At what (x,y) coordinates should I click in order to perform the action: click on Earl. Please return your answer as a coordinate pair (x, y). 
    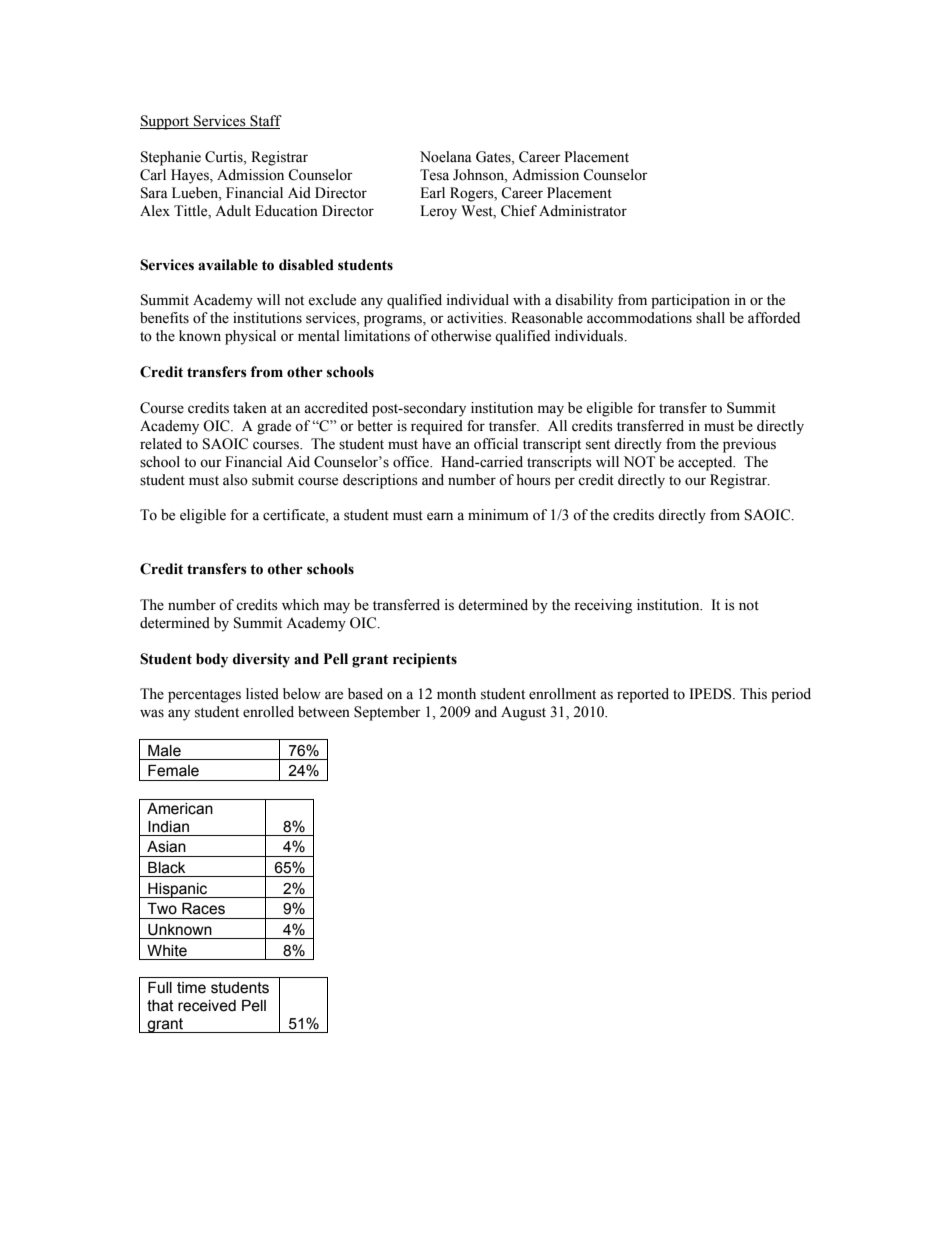
    Looking at the image, I should click on (432, 193).
